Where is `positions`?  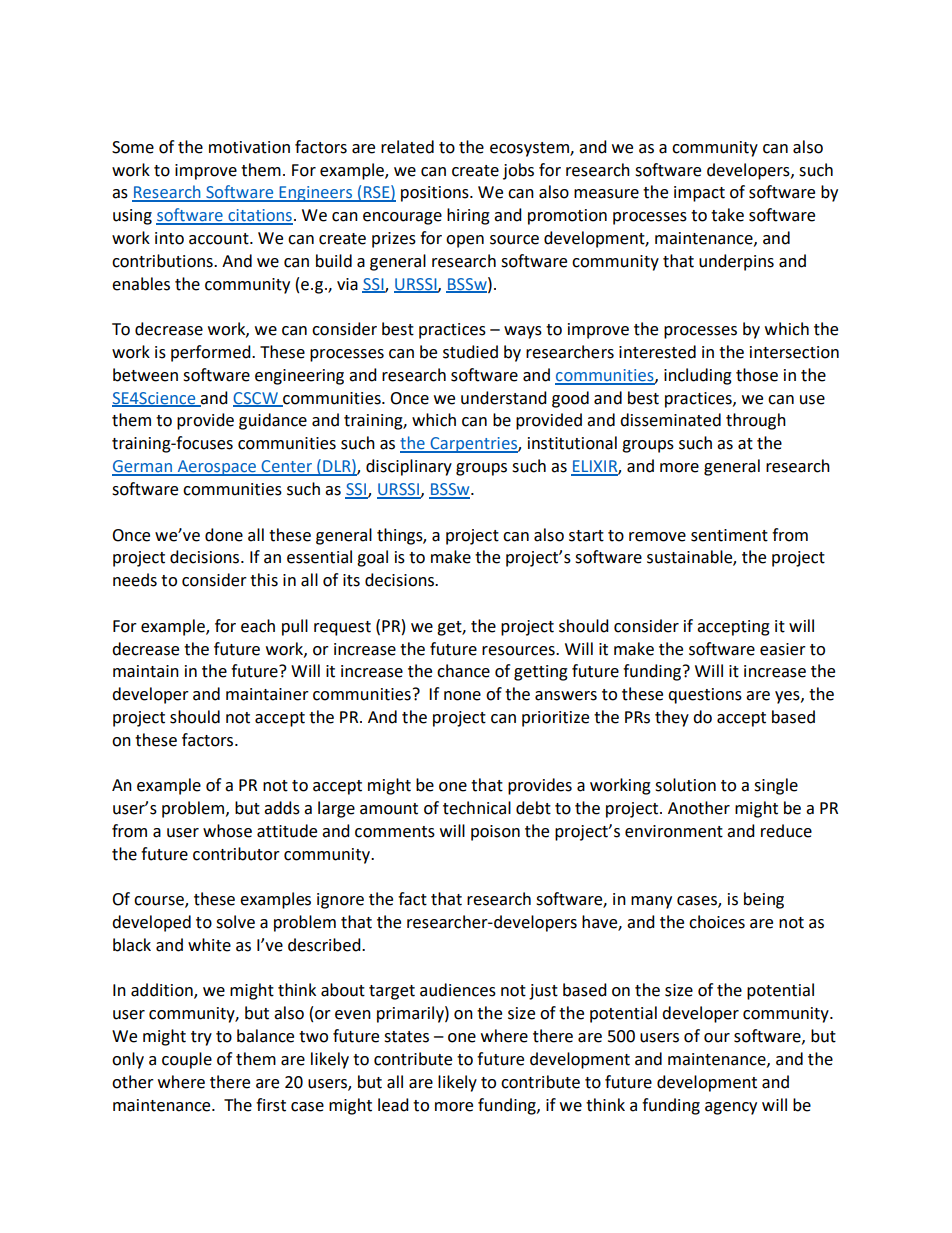 positions is located at coordinates (436, 194).
